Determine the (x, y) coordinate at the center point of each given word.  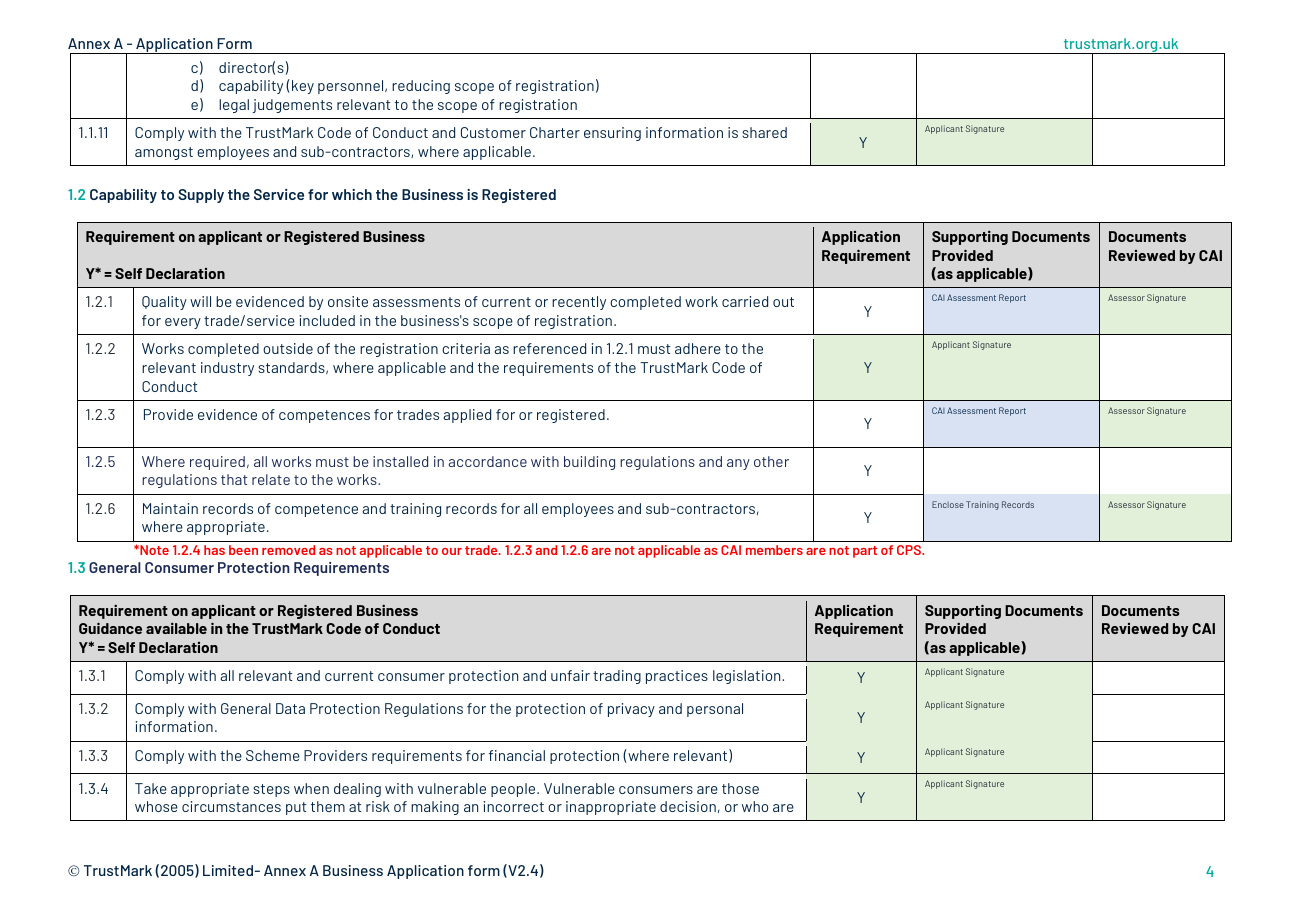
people (514, 790)
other (771, 461)
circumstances (231, 806)
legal (234, 106)
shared (764, 132)
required (217, 463)
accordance (488, 461)
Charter (555, 132)
